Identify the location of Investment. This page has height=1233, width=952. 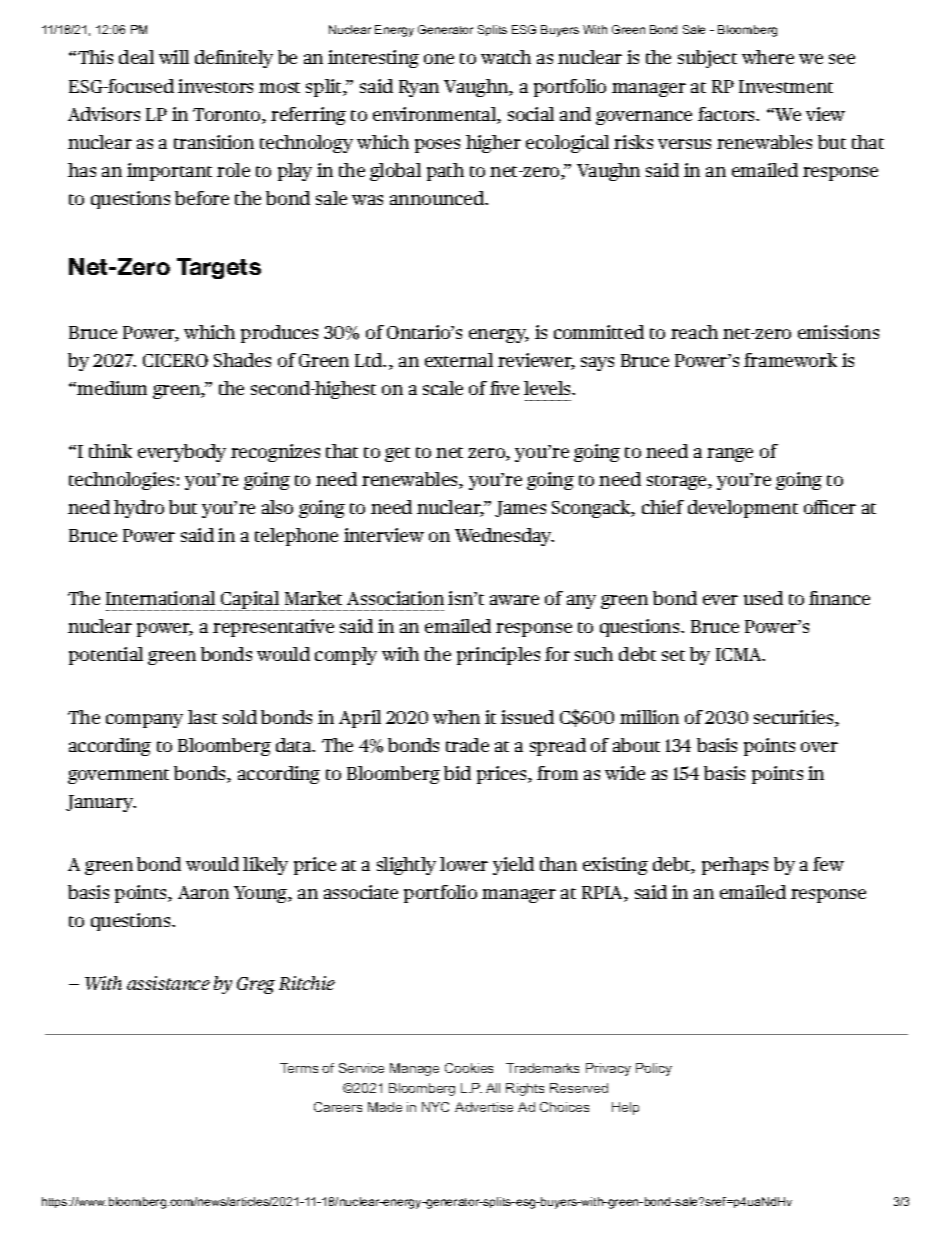
(786, 86).
